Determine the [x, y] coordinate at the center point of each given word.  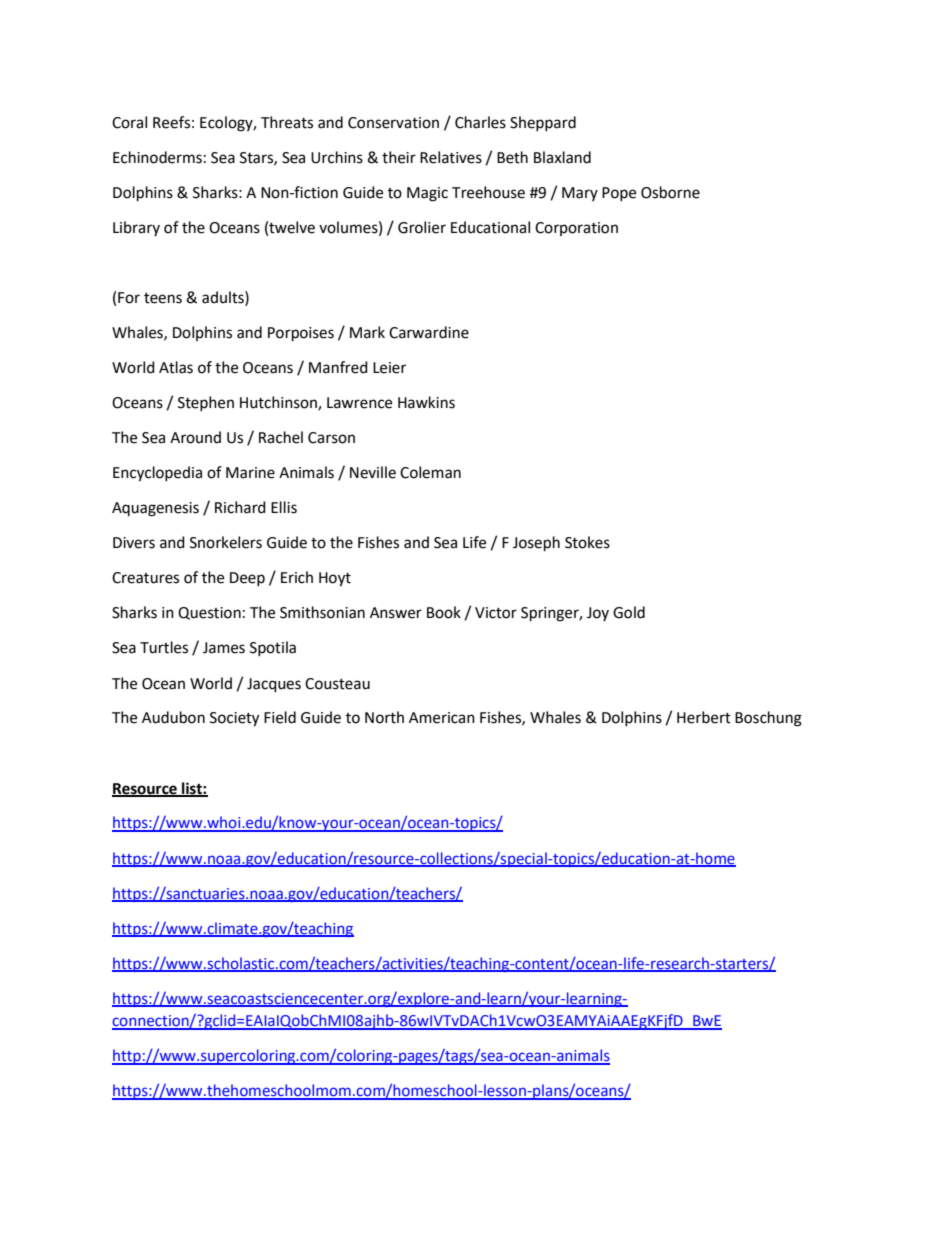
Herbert [704, 717]
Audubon [173, 717]
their [399, 157]
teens [163, 298]
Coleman [430, 472]
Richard [240, 507]
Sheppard [543, 123]
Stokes [587, 542]
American [442, 718]
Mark [367, 332]
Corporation [576, 229]
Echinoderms [157, 157]
